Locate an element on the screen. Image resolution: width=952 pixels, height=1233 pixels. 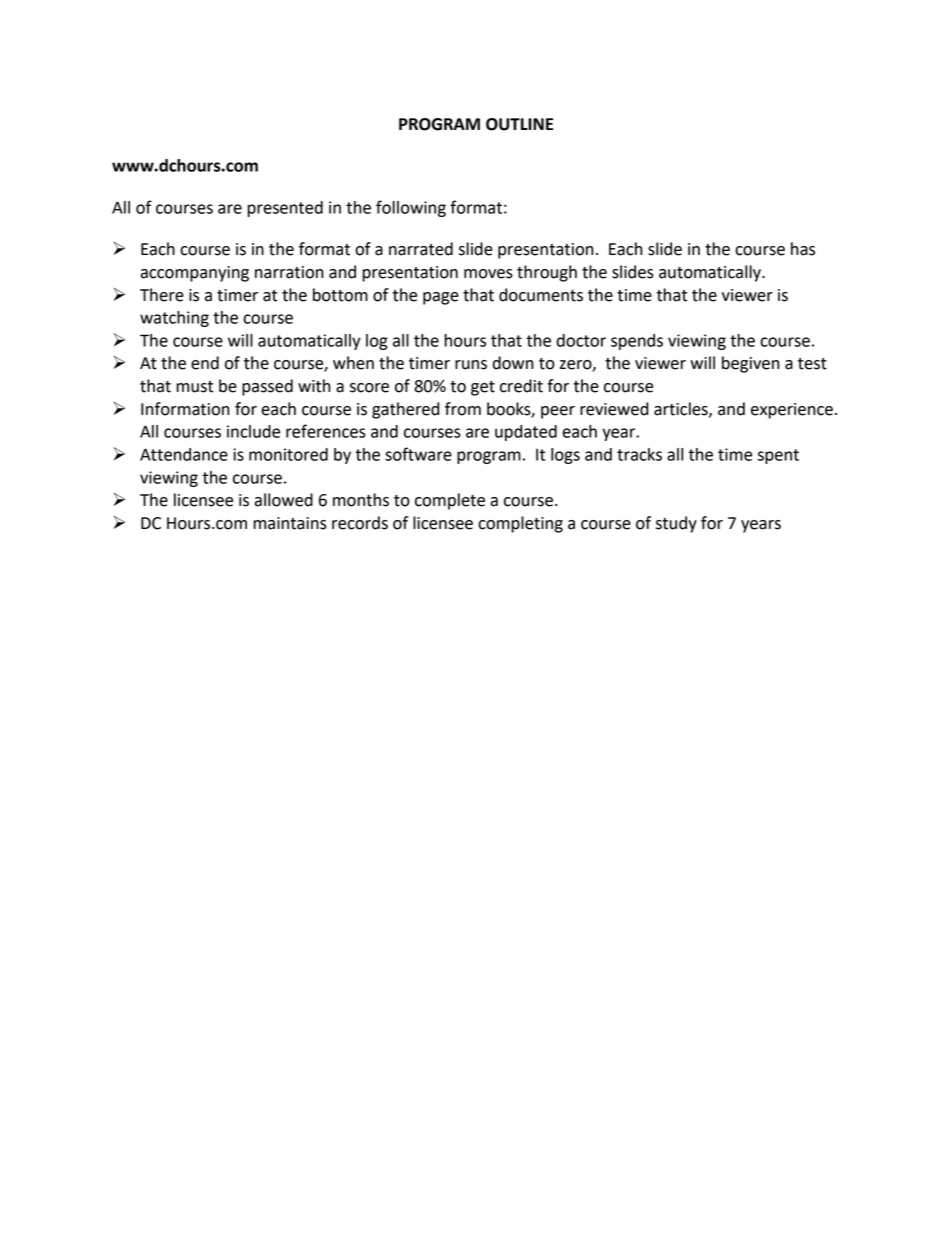
passed is located at coordinates (267, 387).
